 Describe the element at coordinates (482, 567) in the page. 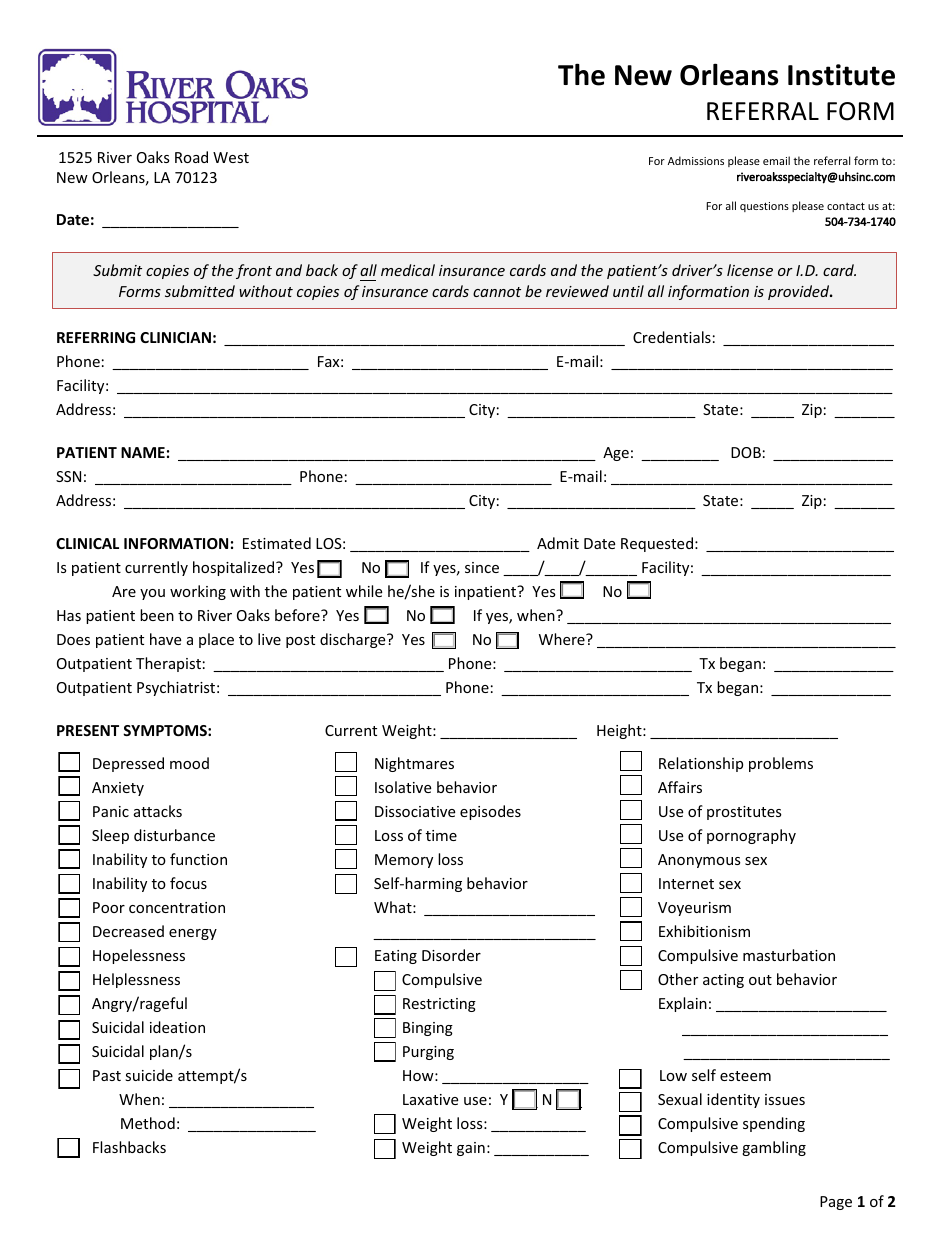

I see `since` at that location.
